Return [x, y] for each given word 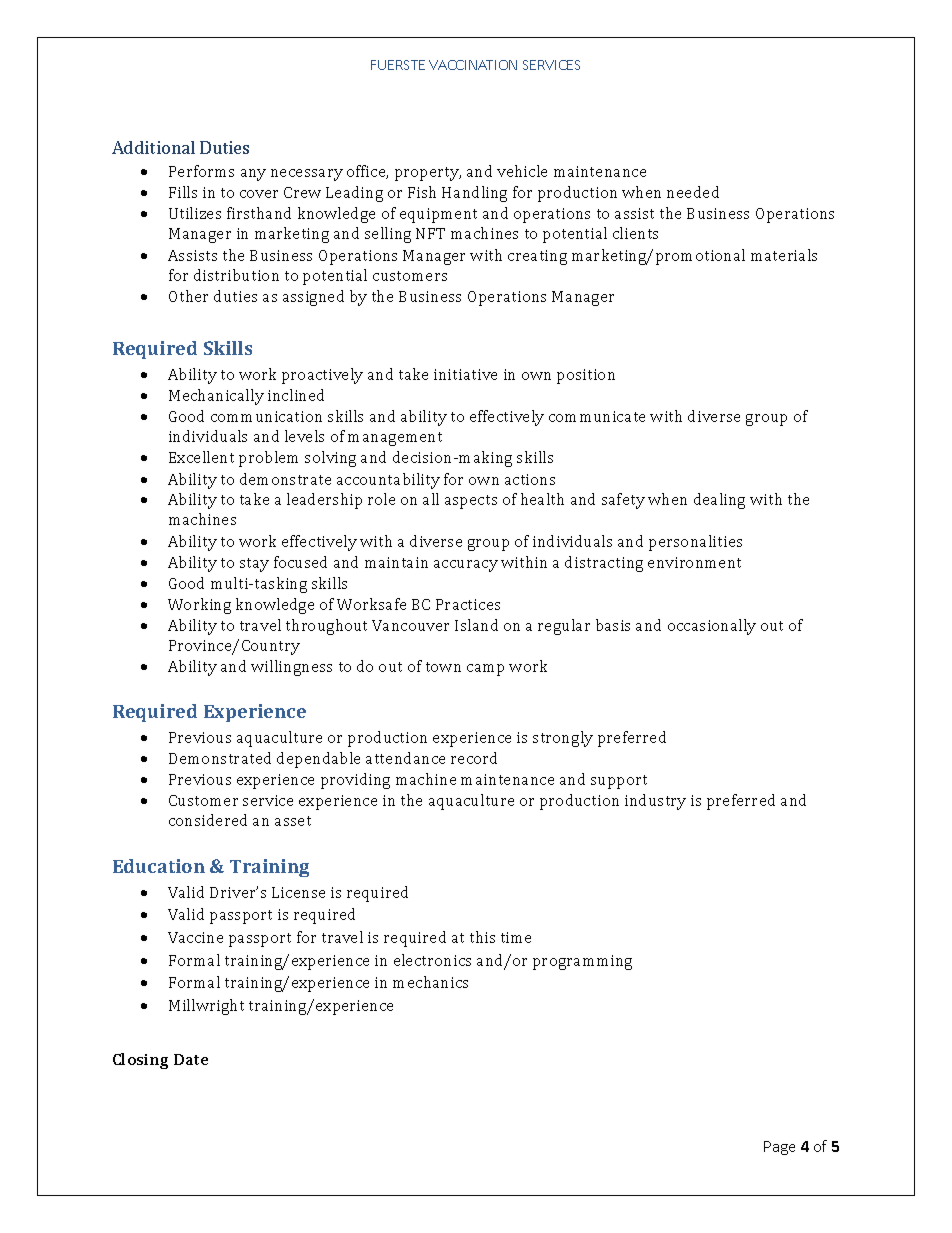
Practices [468, 604]
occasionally [712, 627]
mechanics [430, 982]
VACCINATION [473, 65]
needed [693, 192]
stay [254, 565]
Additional [153, 147]
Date [191, 1059]
